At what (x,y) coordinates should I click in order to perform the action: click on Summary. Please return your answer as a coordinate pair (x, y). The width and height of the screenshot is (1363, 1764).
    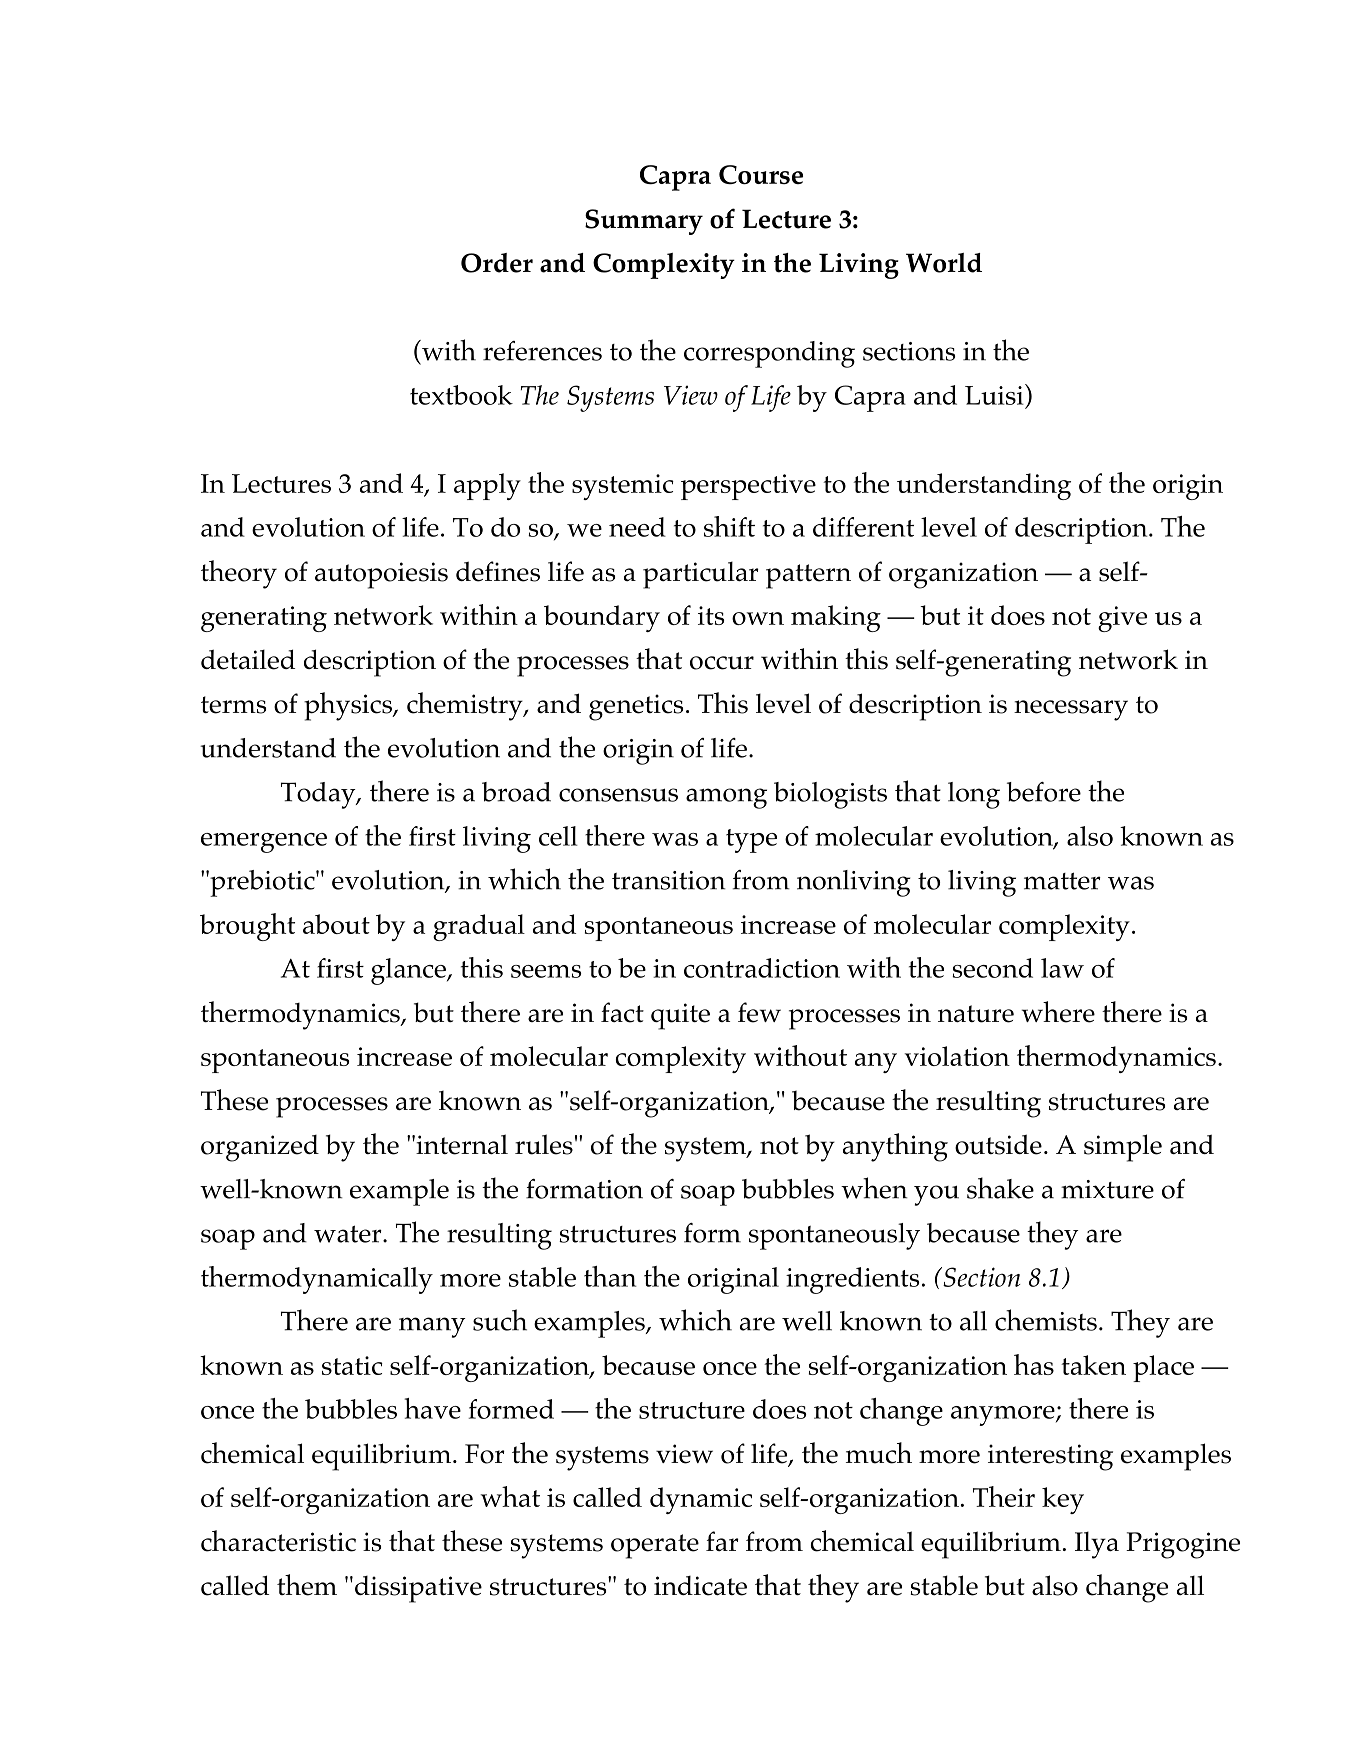
    Looking at the image, I should click on (644, 222).
